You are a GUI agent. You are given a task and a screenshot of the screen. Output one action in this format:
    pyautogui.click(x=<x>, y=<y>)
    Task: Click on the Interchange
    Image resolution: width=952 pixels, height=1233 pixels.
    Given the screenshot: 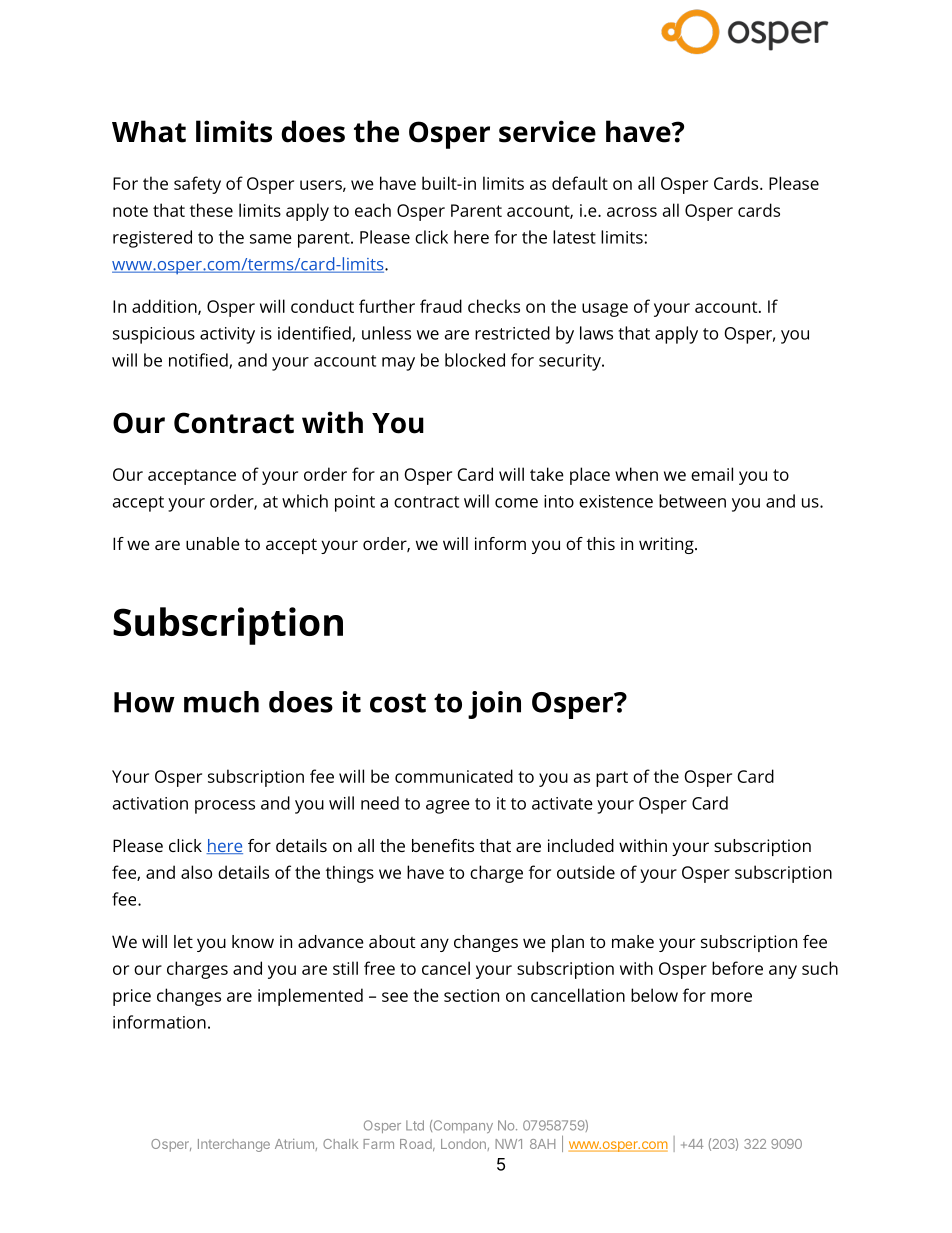 What is the action you would take?
    pyautogui.click(x=234, y=1145)
